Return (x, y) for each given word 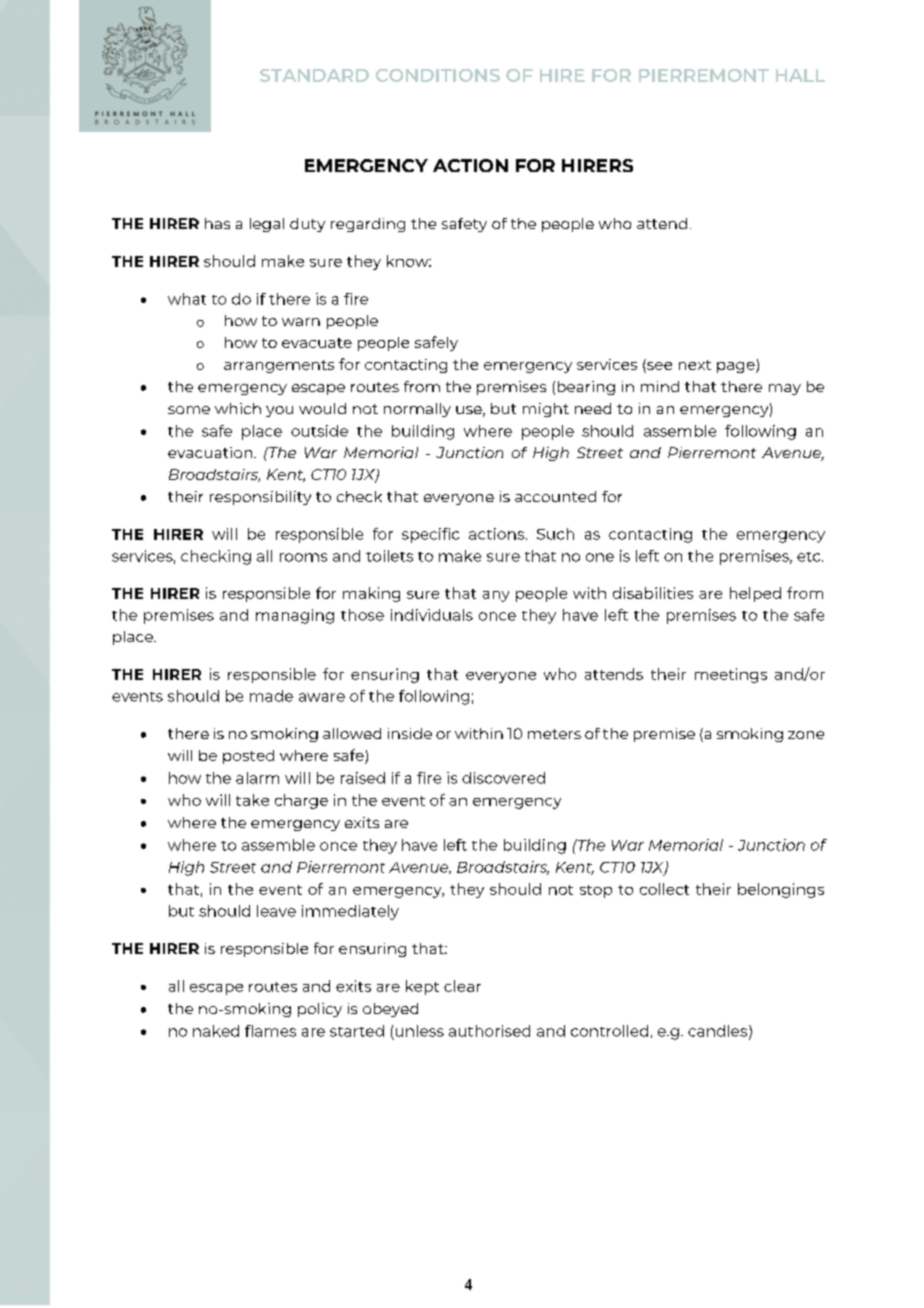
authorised (489, 1031)
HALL (800, 75)
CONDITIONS (438, 75)
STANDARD (314, 75)
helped (755, 594)
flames (270, 1031)
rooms (303, 557)
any (496, 596)
